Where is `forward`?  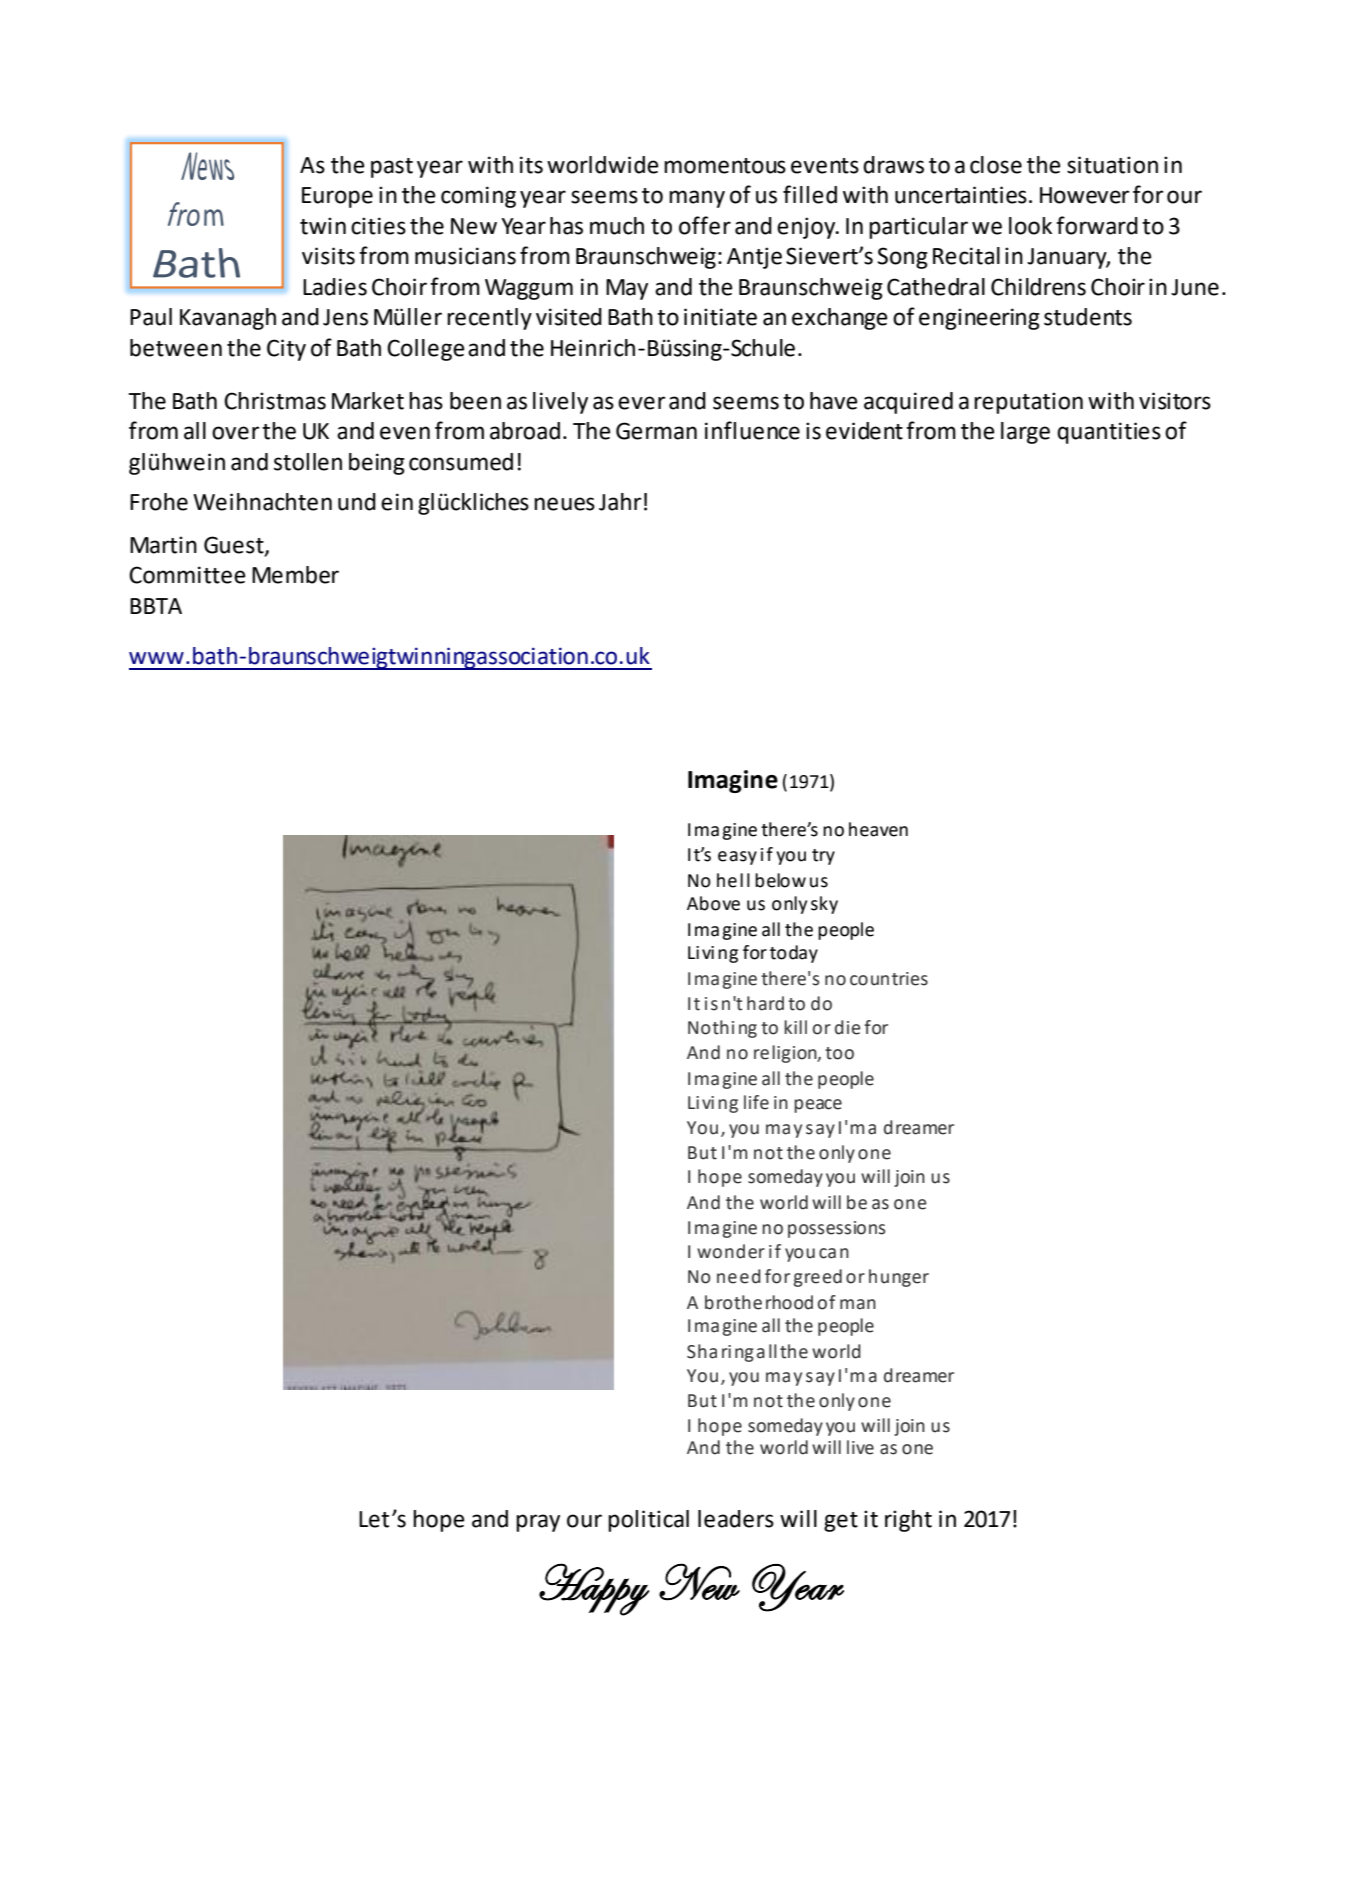
forward is located at coordinates (1097, 225).
